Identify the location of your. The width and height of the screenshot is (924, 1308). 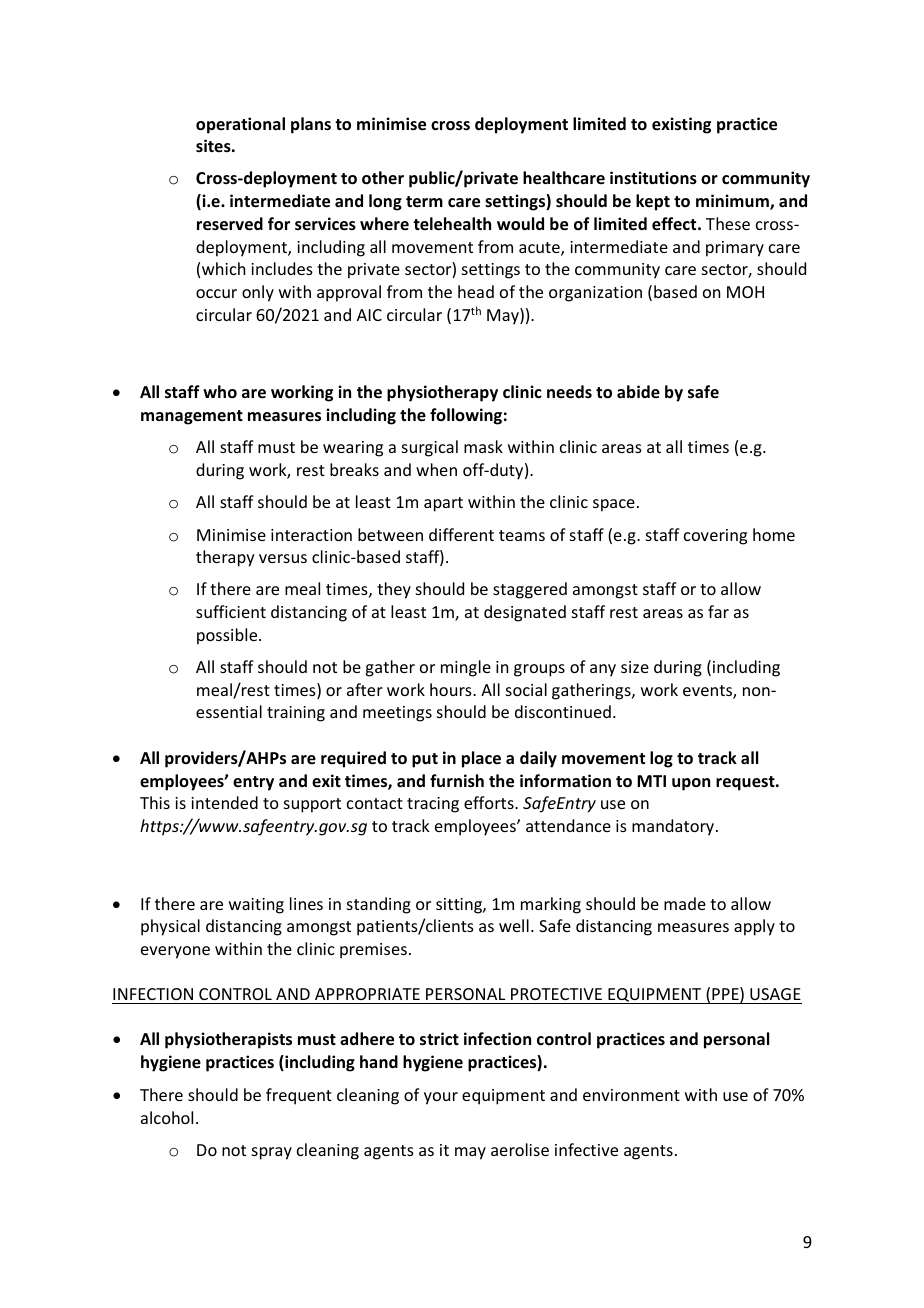
(441, 1098).
